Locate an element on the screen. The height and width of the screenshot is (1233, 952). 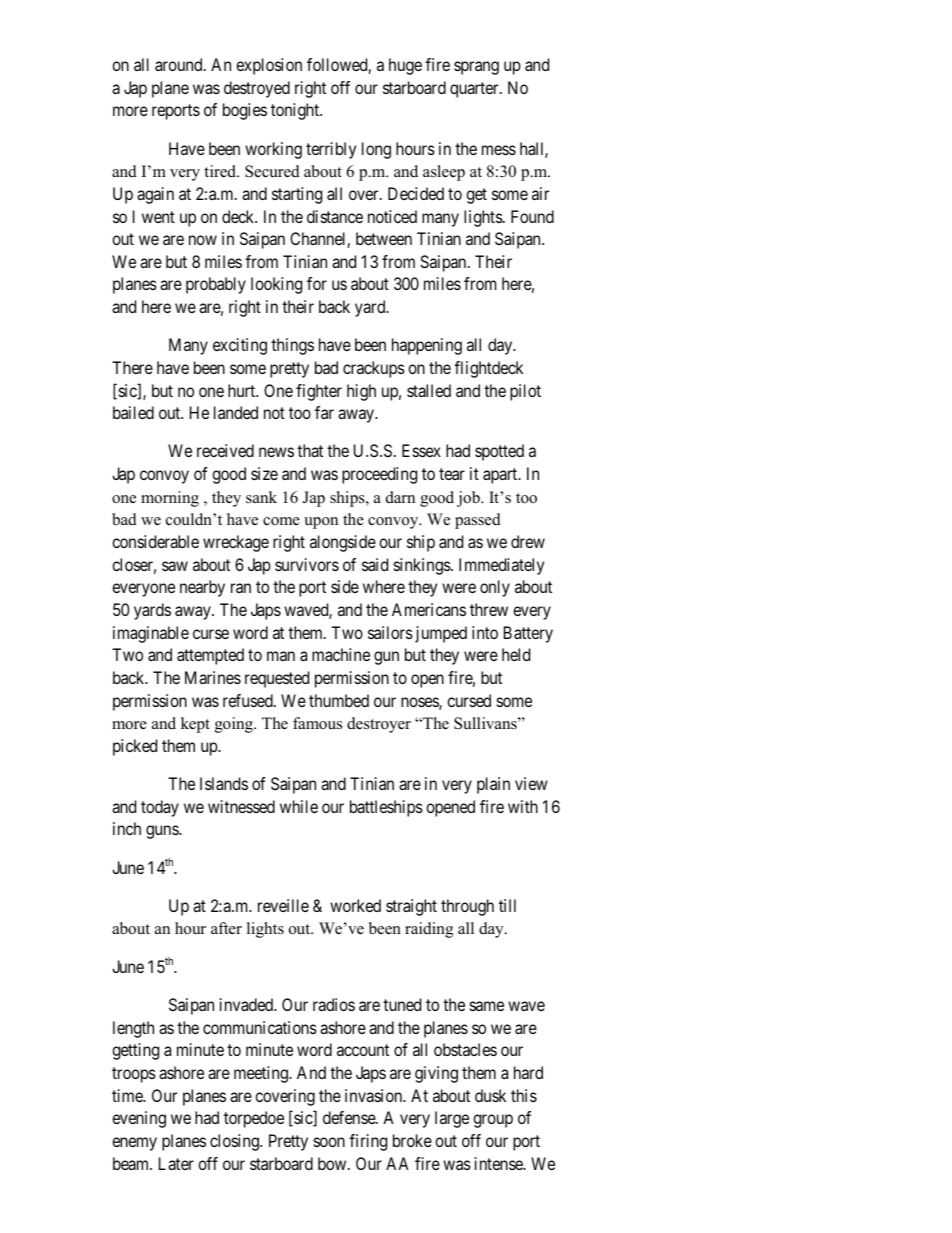
machine is located at coordinates (341, 654).
